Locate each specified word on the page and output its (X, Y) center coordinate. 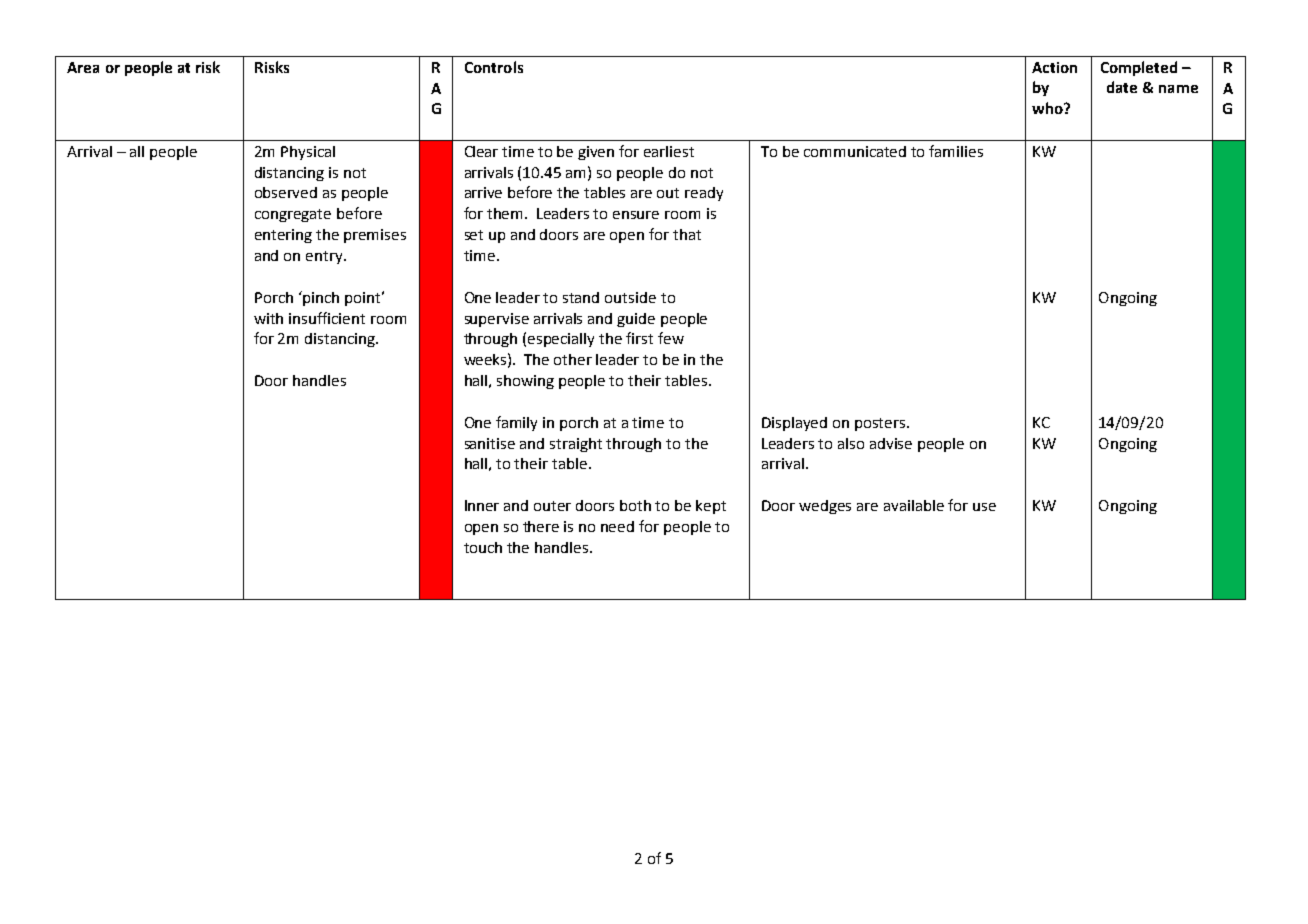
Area (83, 67)
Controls (494, 67)
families (956, 151)
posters (881, 424)
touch (483, 547)
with (268, 318)
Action (1054, 67)
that (687, 234)
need (617, 526)
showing (525, 382)
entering (283, 236)
